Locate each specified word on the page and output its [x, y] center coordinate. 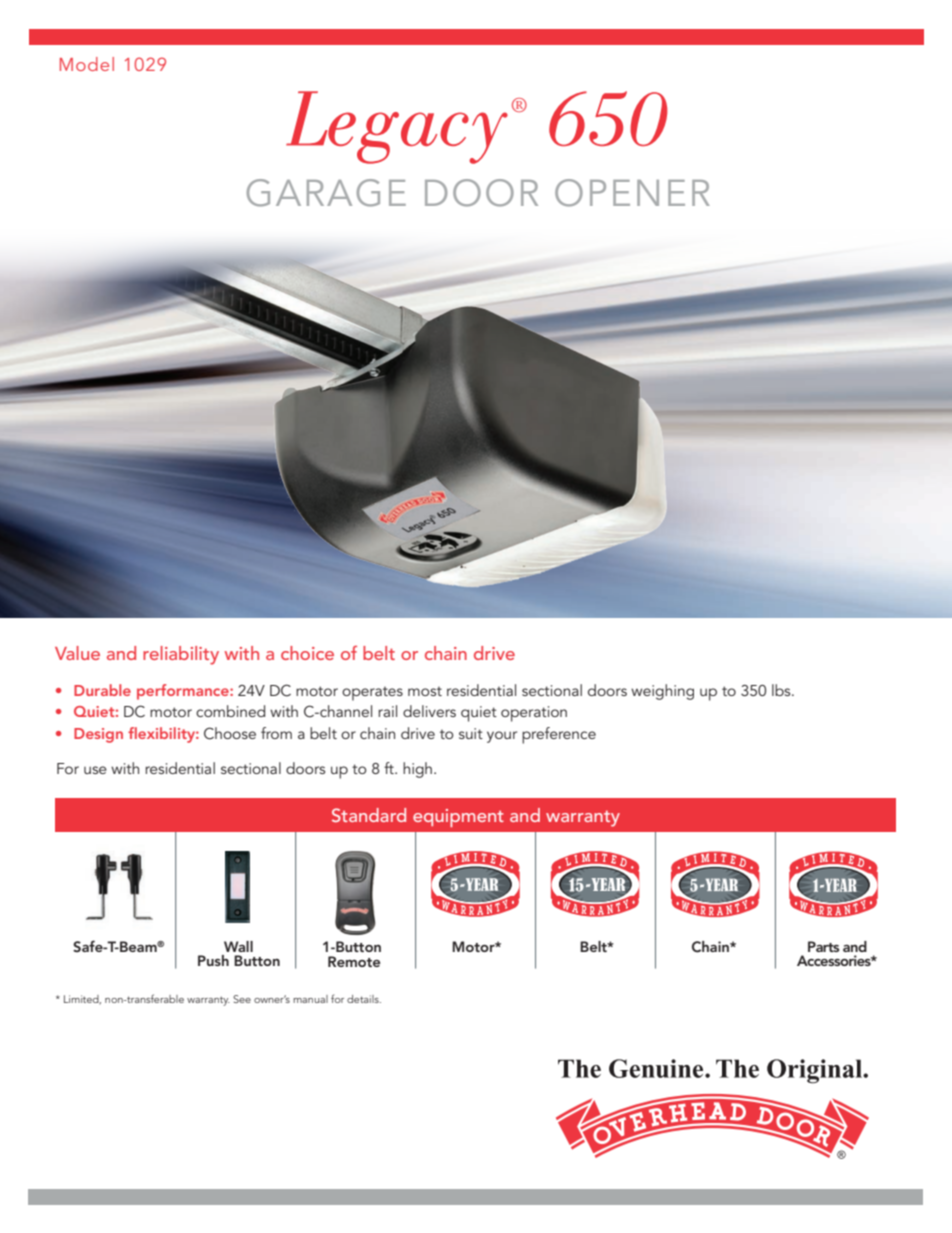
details [364, 999]
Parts [823, 946]
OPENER [632, 193]
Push [213, 960]
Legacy [397, 127]
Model [87, 64]
